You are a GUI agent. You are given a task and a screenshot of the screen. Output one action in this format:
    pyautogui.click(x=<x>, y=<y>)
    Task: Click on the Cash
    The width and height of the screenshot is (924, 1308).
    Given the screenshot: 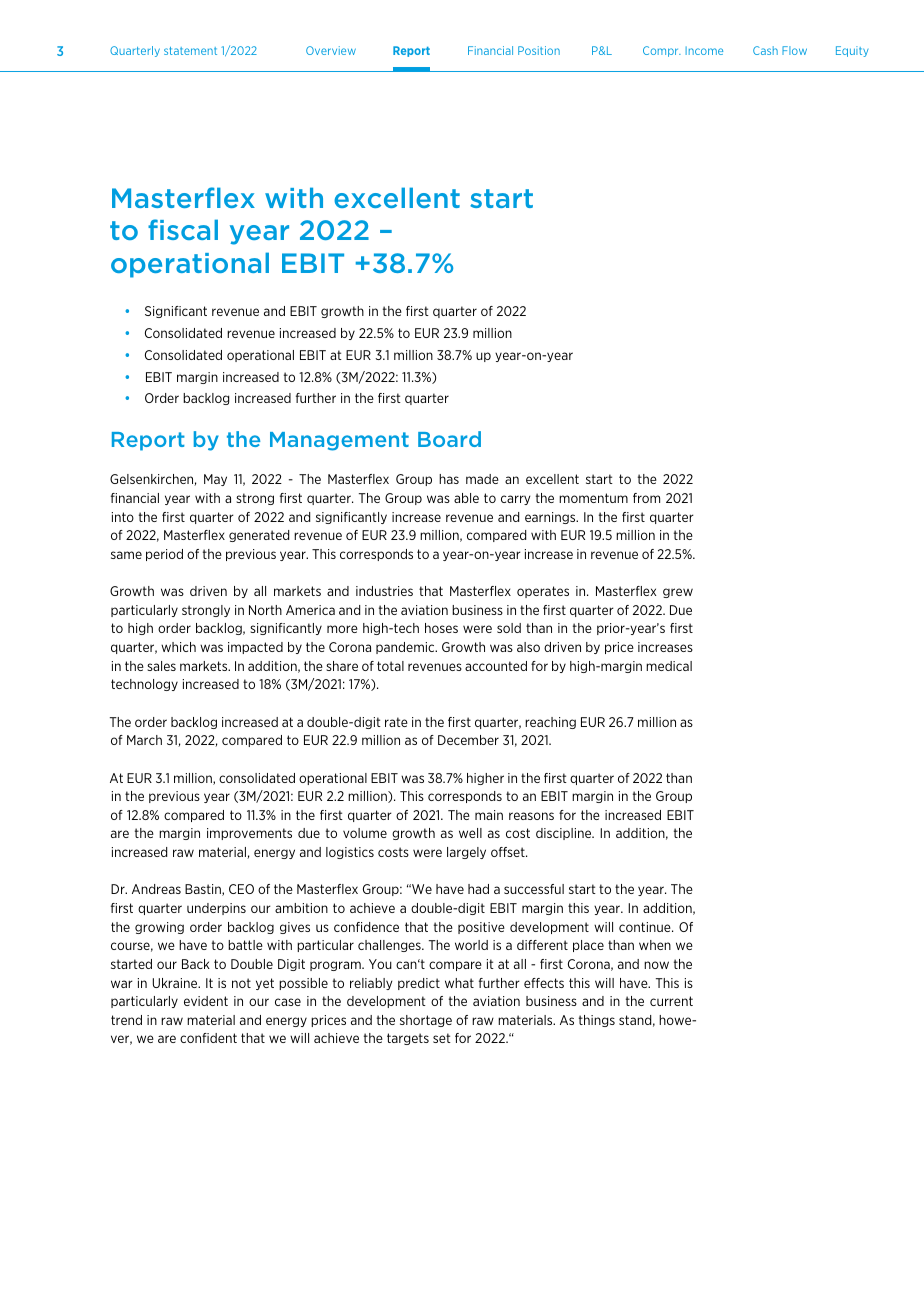 What is the action you would take?
    pyautogui.click(x=765, y=50)
